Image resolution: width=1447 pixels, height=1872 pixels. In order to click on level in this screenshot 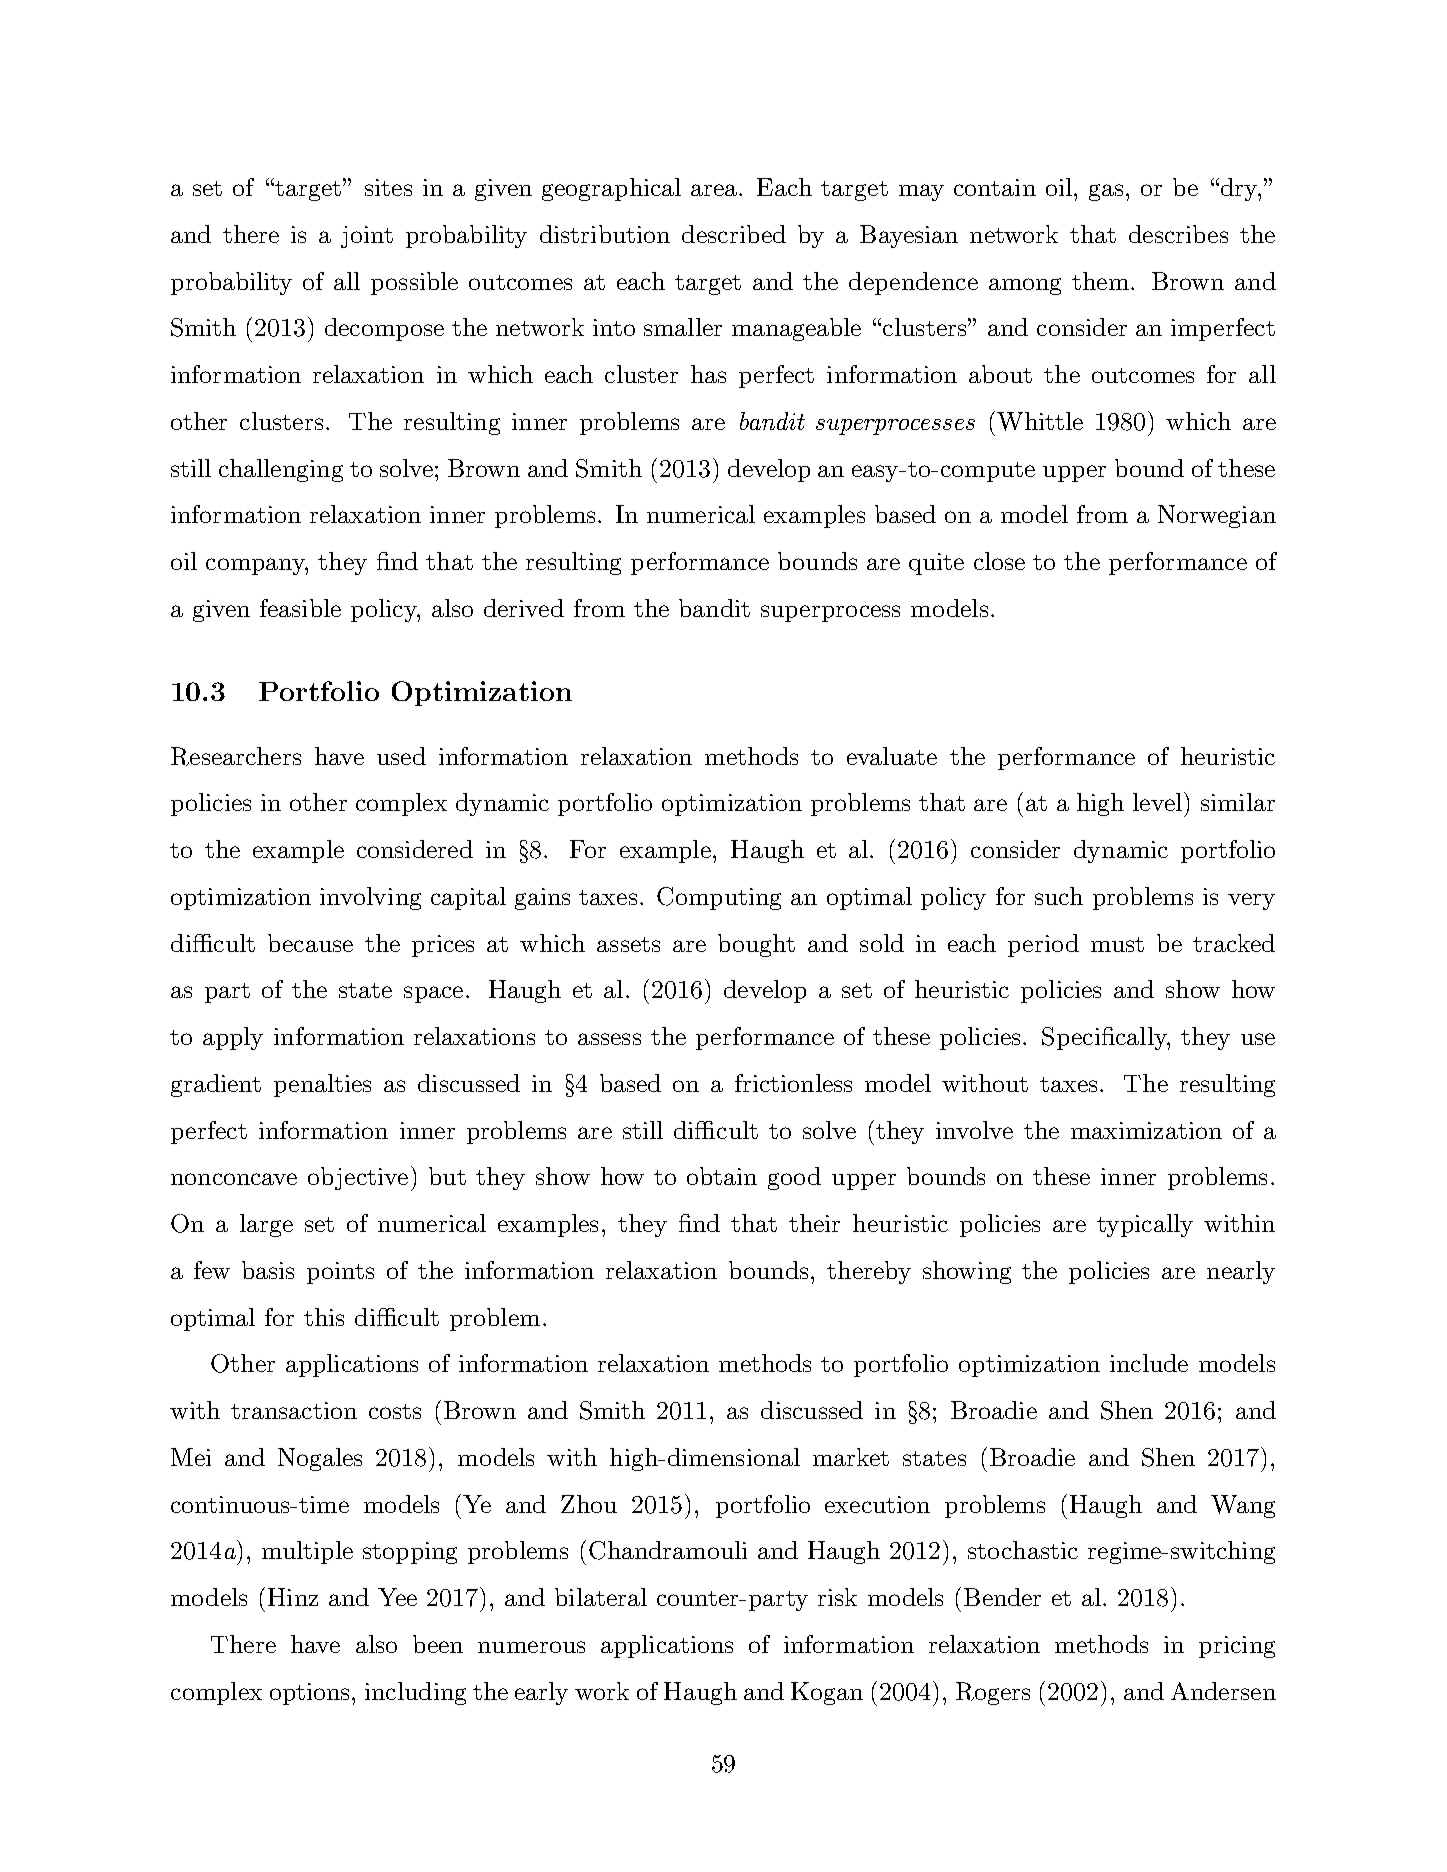, I will do `click(1157, 802)`.
